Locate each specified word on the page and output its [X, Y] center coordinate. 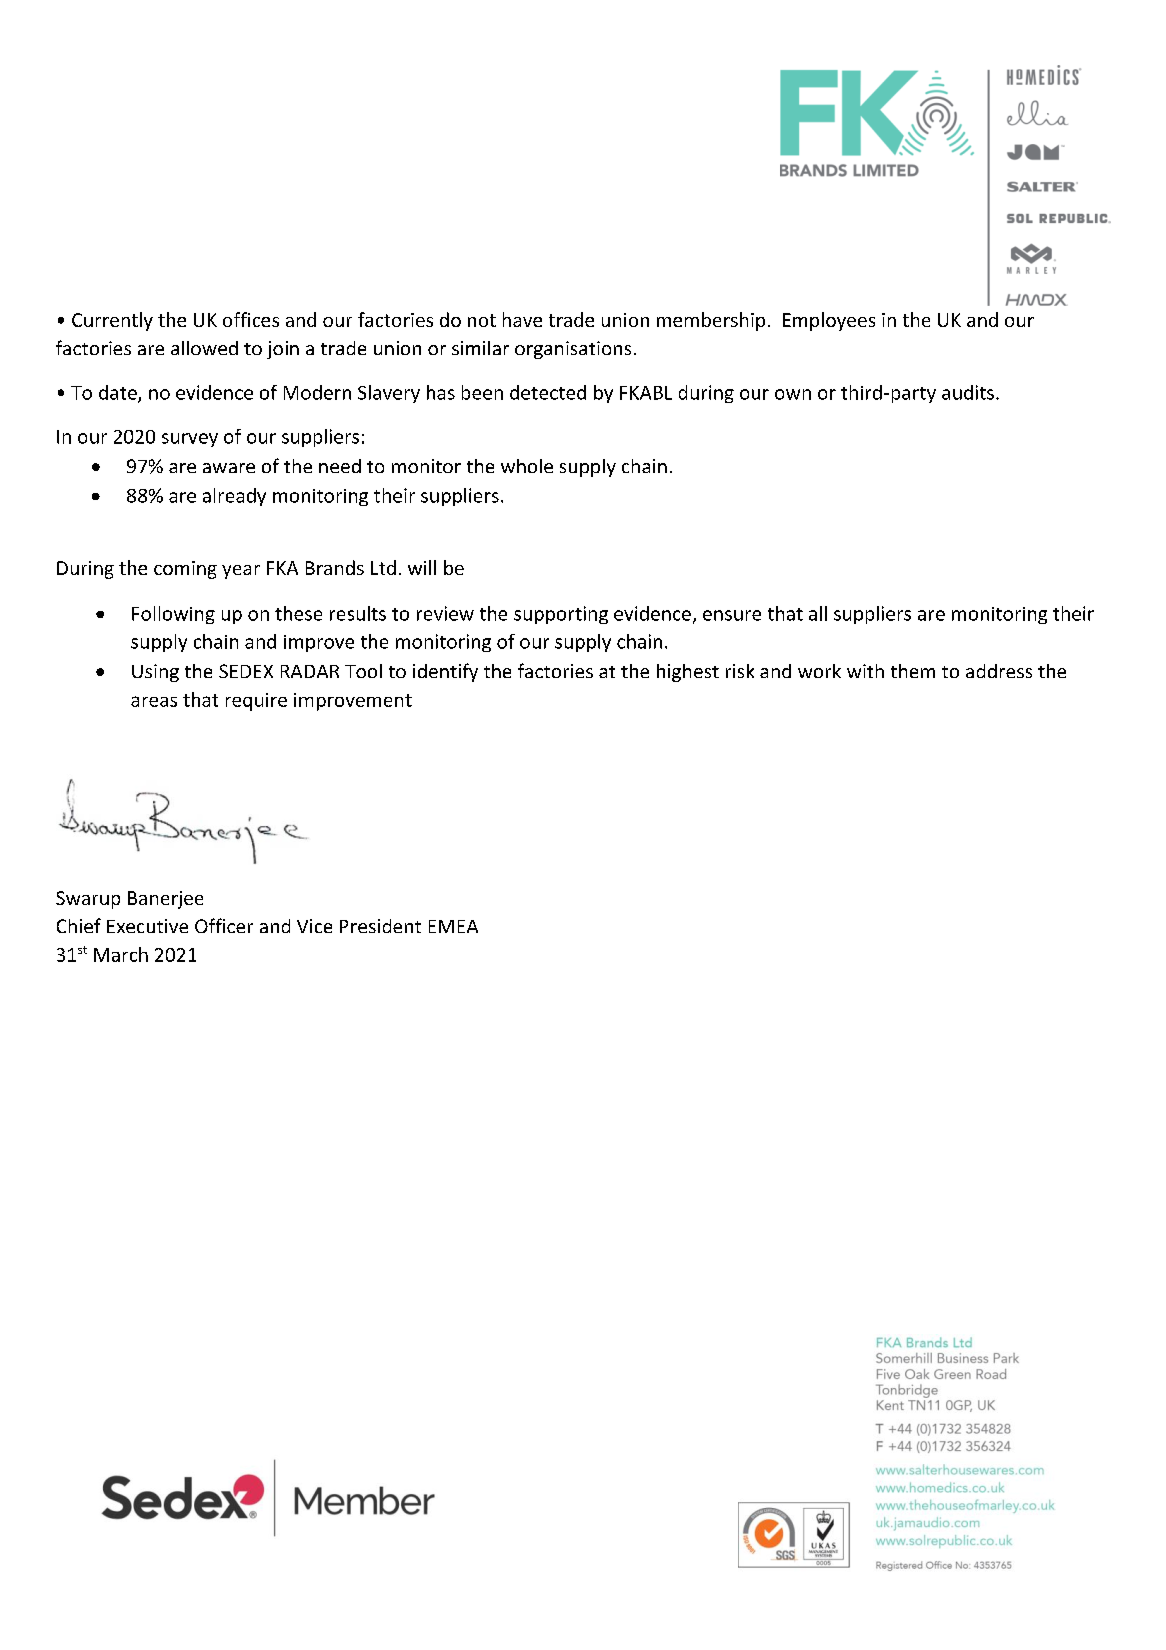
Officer [224, 925]
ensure [732, 615]
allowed [204, 348]
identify [445, 672]
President [380, 926]
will [422, 567]
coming [185, 570]
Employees [829, 321]
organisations [573, 350]
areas [154, 701]
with [865, 671]
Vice [314, 926]
